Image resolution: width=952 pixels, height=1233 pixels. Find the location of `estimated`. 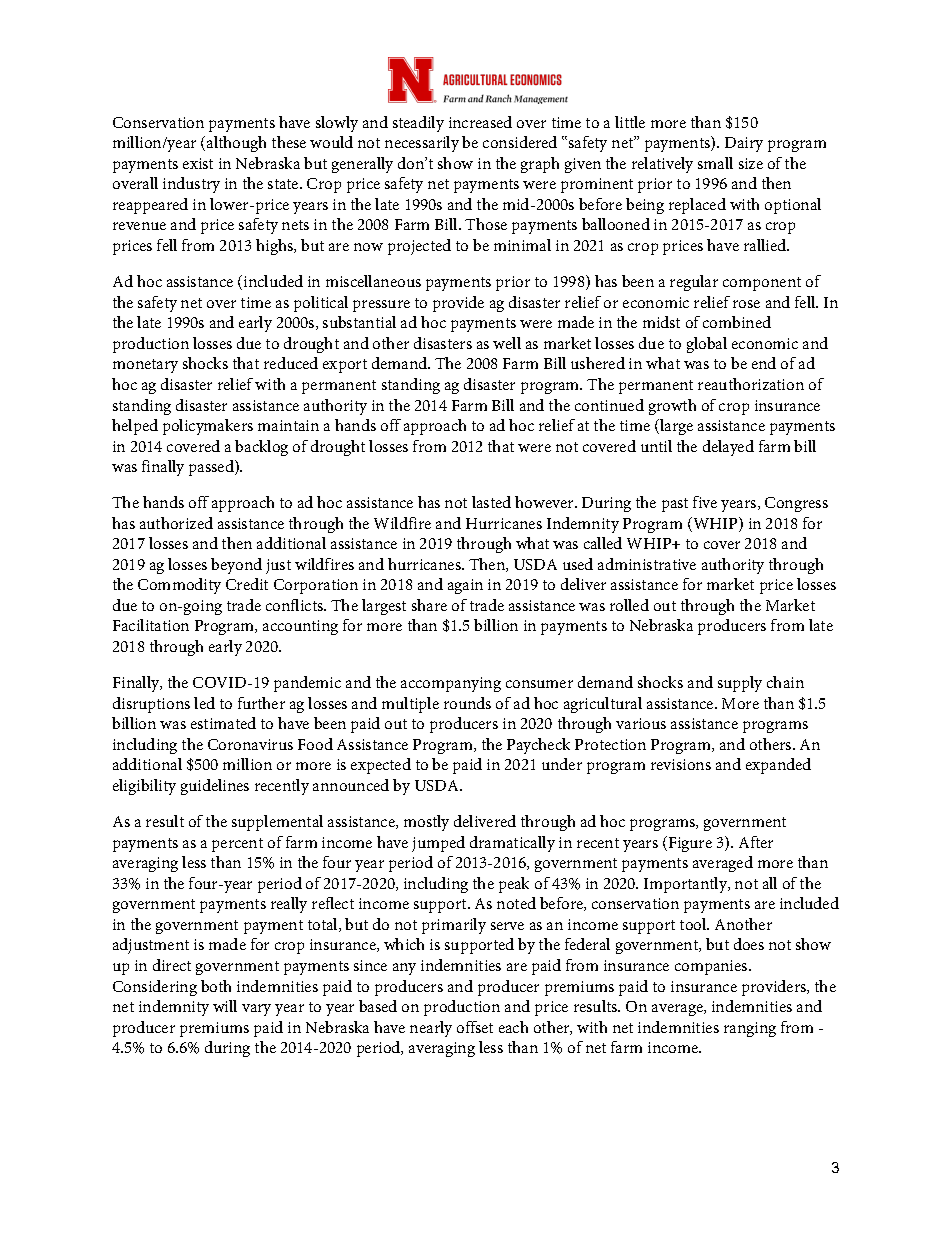

estimated is located at coordinates (223, 723).
